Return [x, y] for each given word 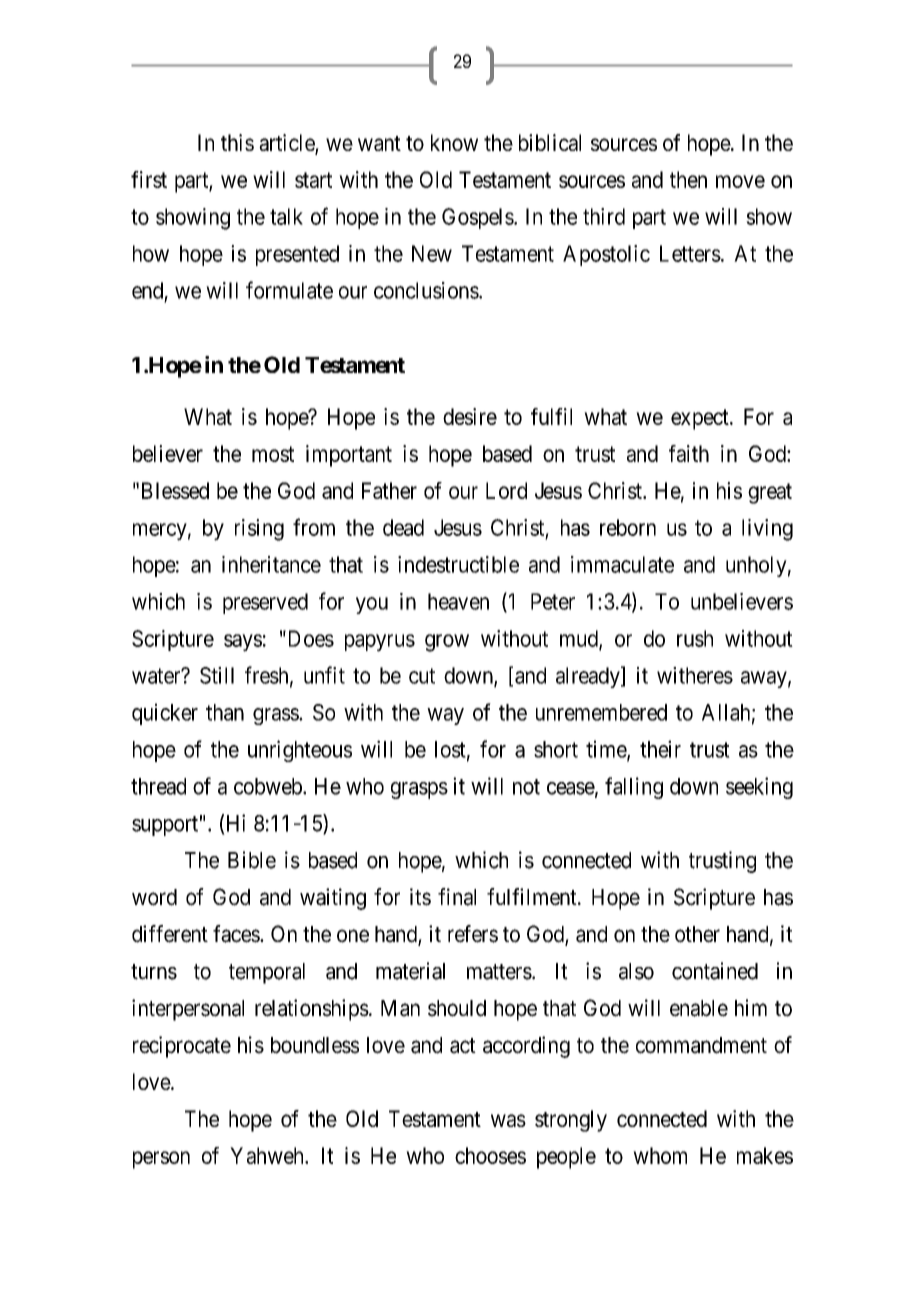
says [243, 643]
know [454, 142]
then [688, 179]
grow [447, 643]
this [237, 142]
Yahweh [268, 1155]
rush [695, 638]
